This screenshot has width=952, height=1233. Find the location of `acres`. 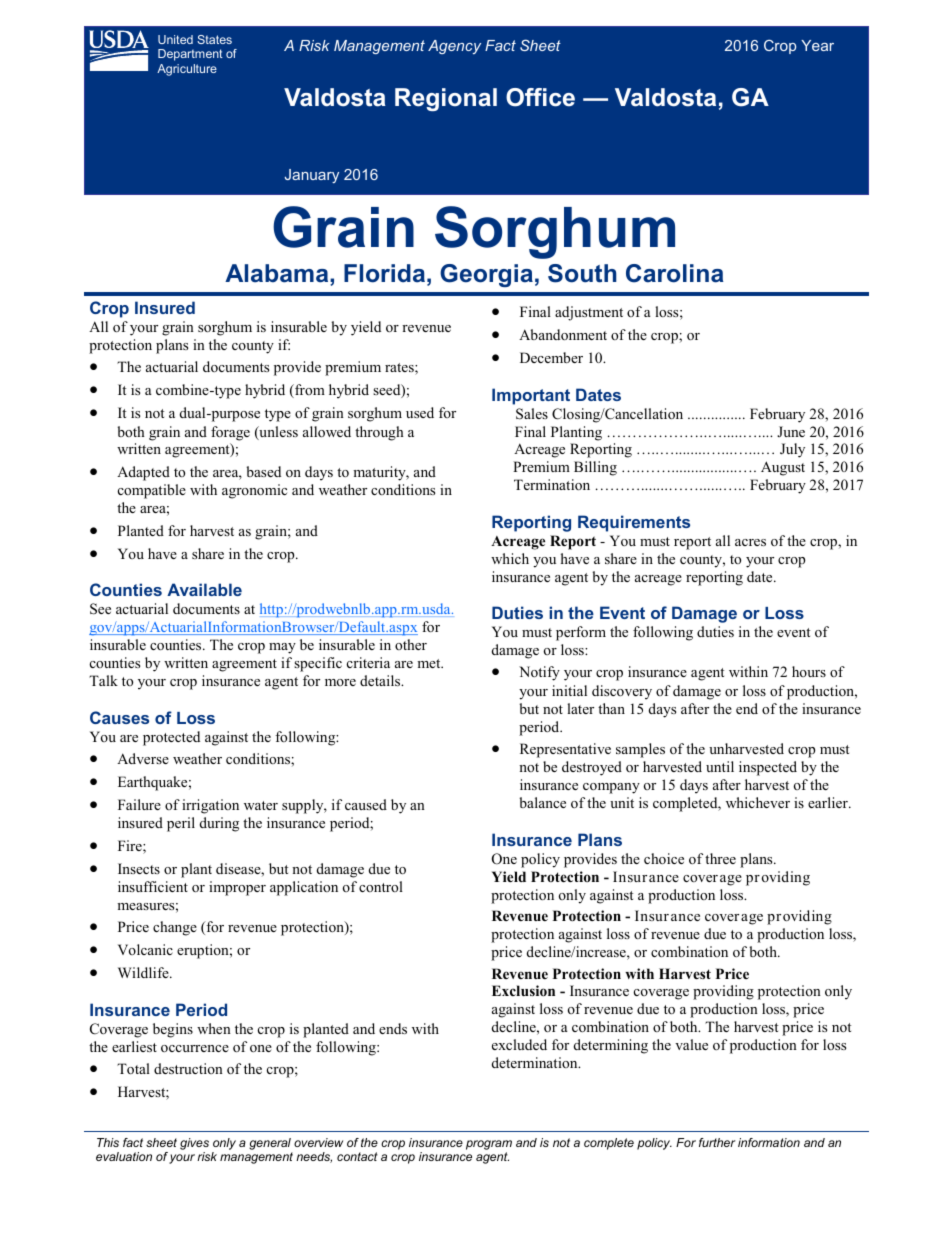

acres is located at coordinates (750, 542).
